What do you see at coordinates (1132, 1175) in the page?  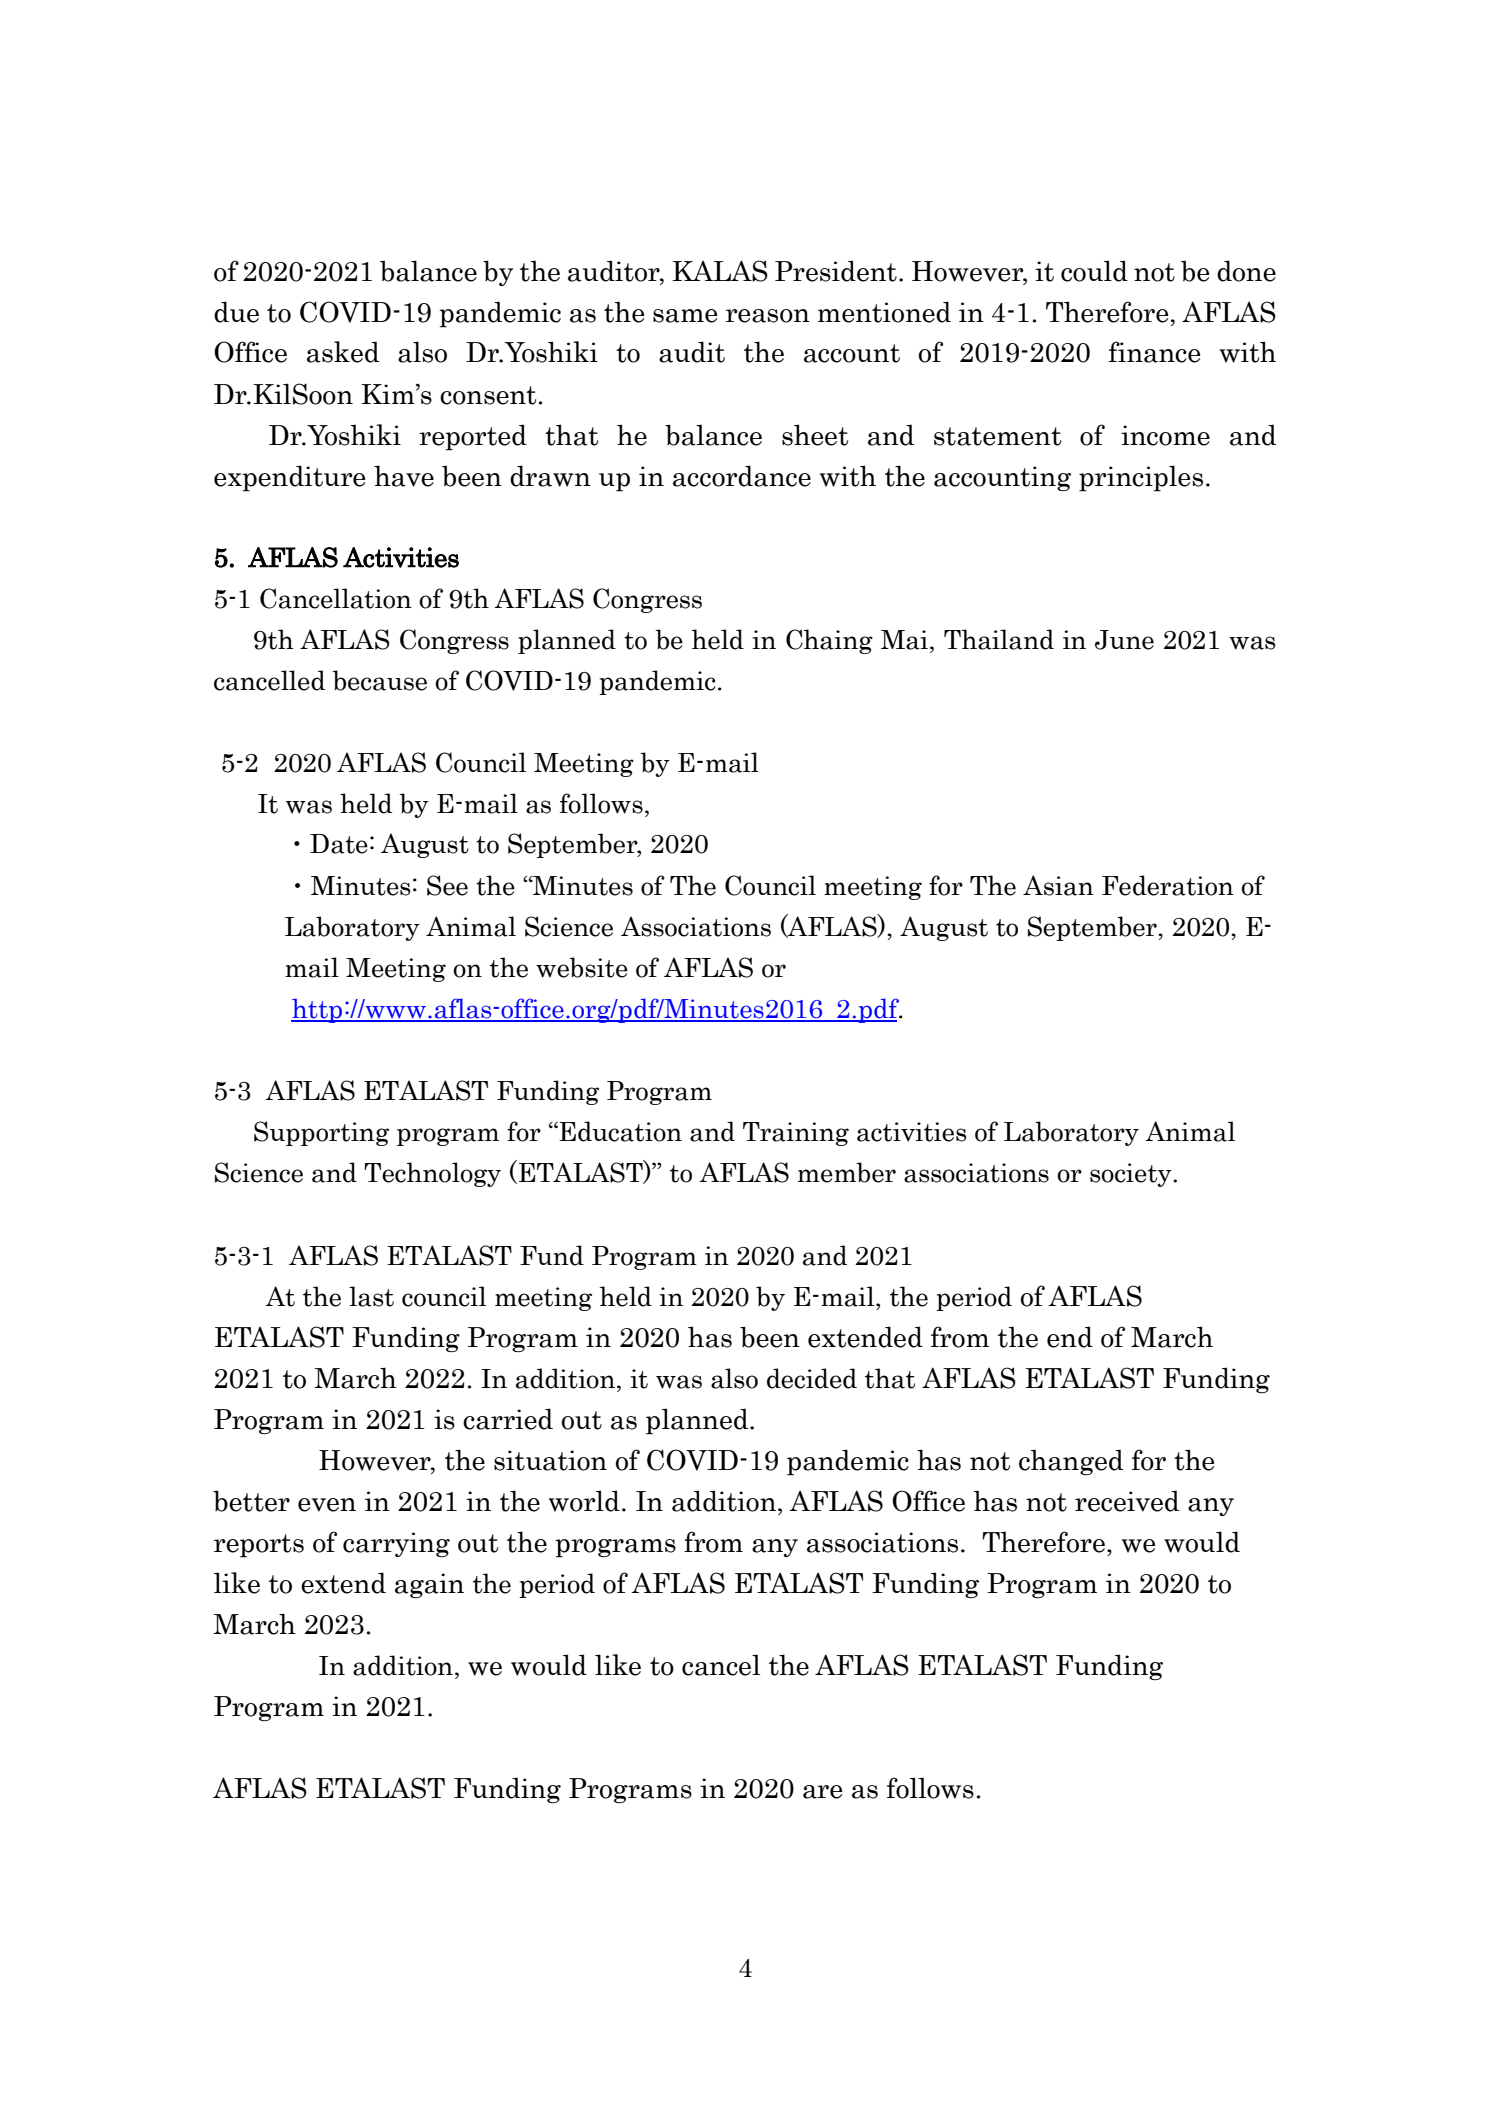 I see `society` at bounding box center [1132, 1175].
